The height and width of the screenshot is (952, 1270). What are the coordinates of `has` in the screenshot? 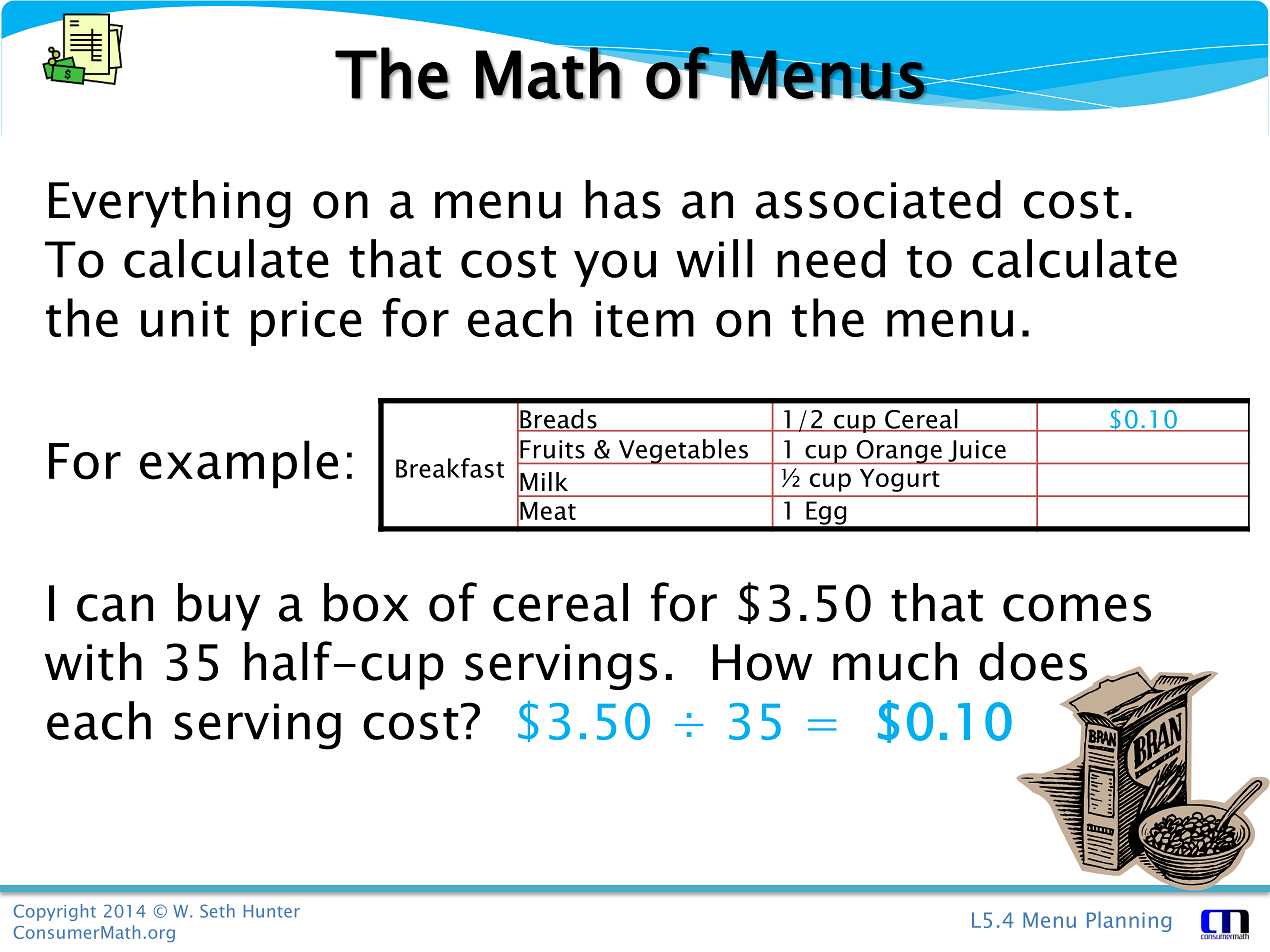 It's located at (623, 199).
